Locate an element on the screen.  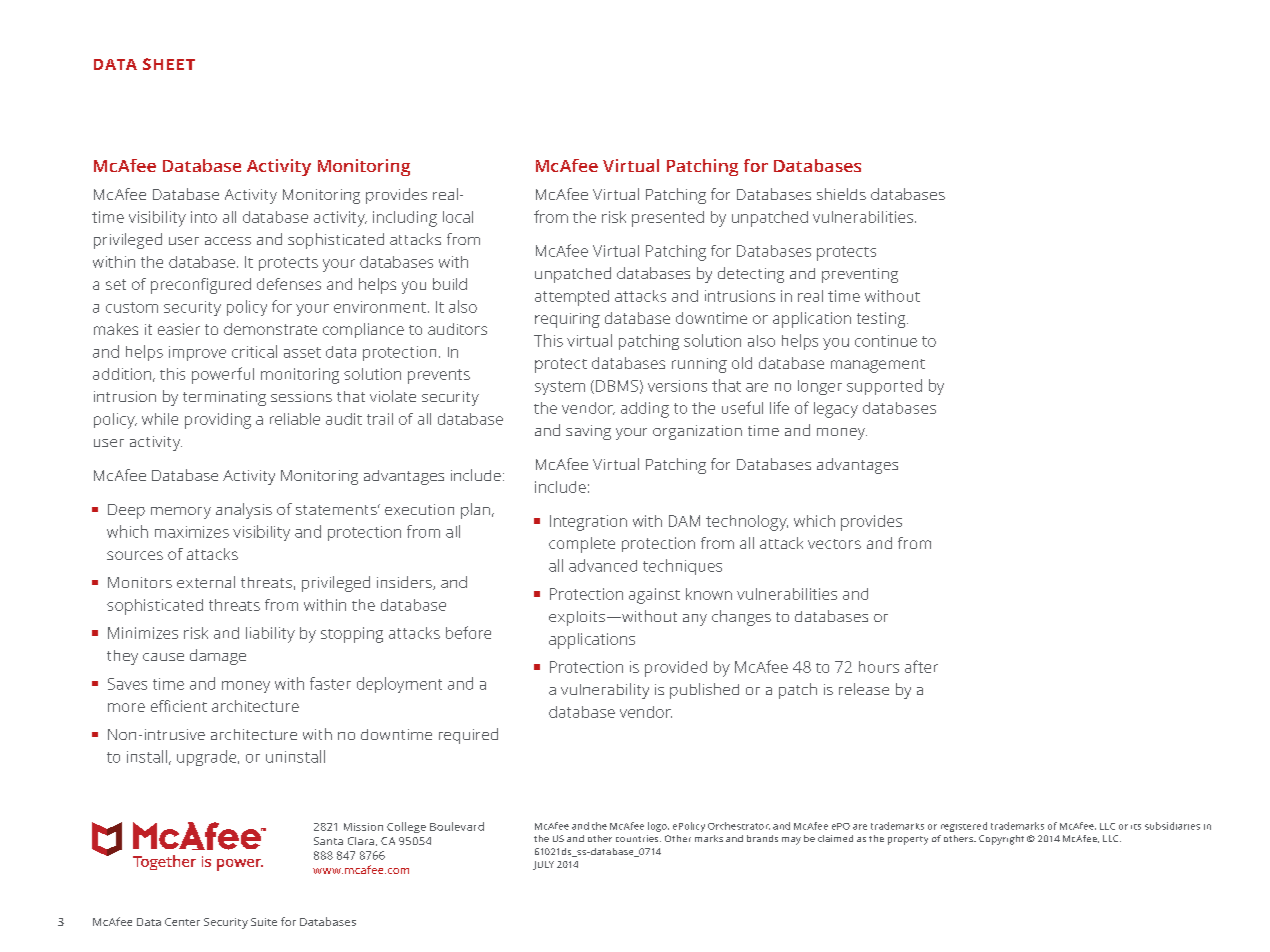
any is located at coordinates (695, 620).
